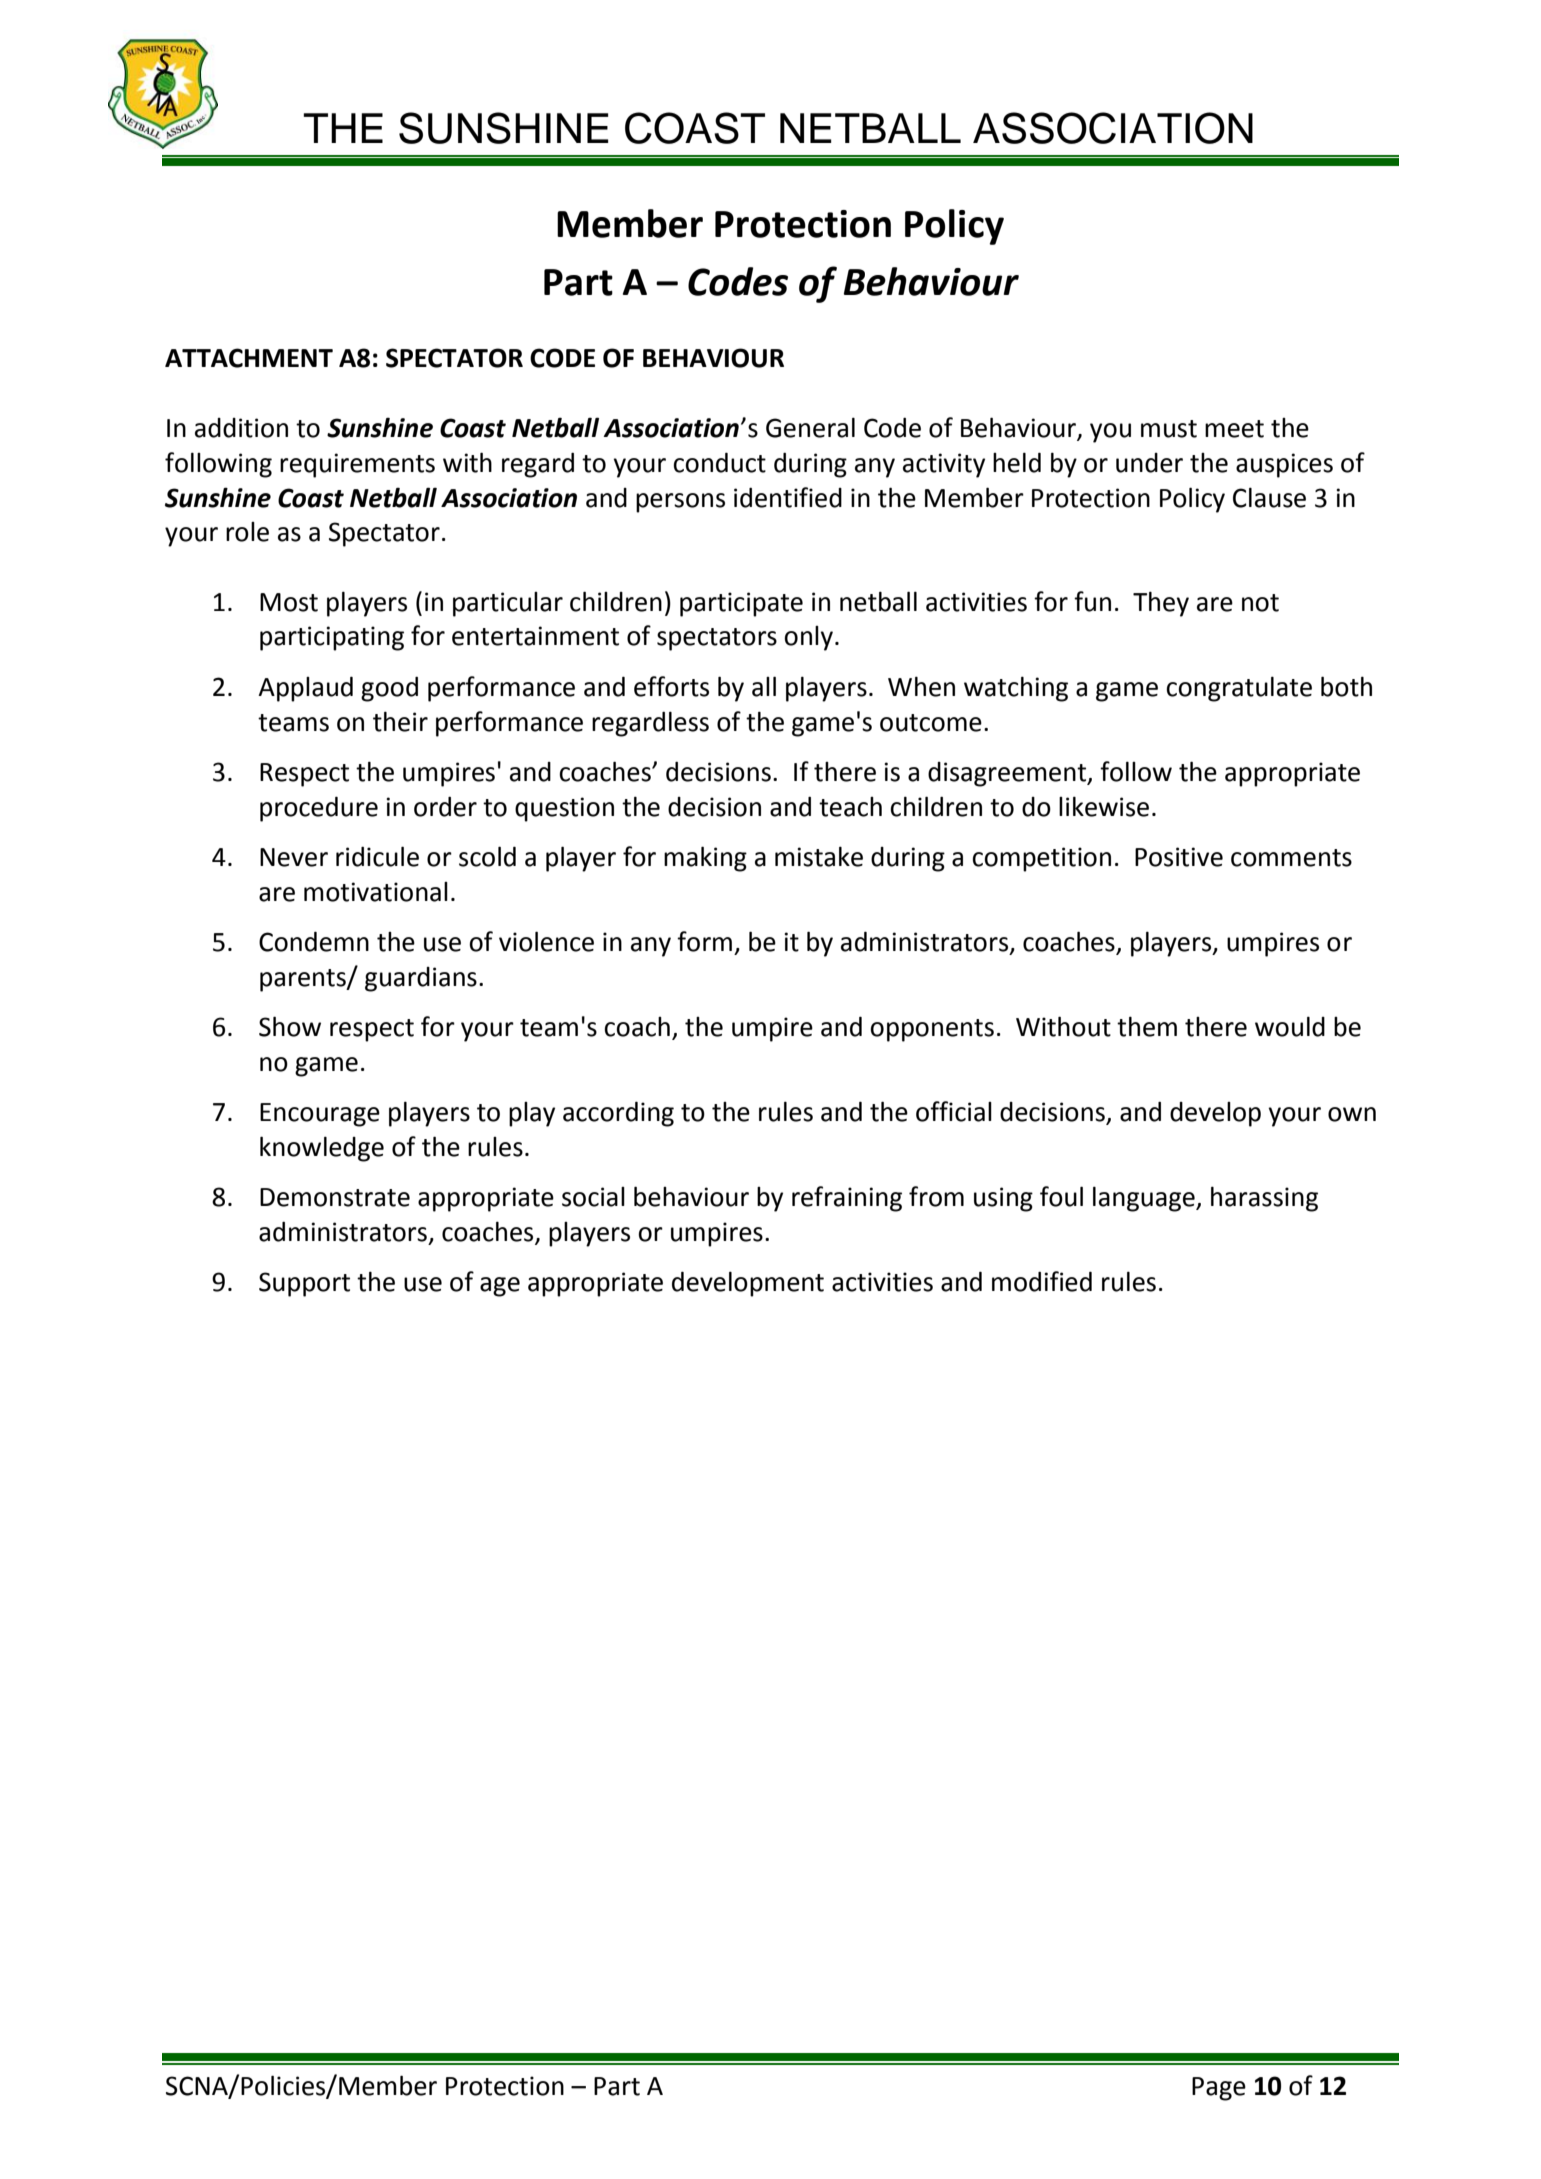  Describe the element at coordinates (377, 856) in the screenshot. I see `ridicule` at that location.
